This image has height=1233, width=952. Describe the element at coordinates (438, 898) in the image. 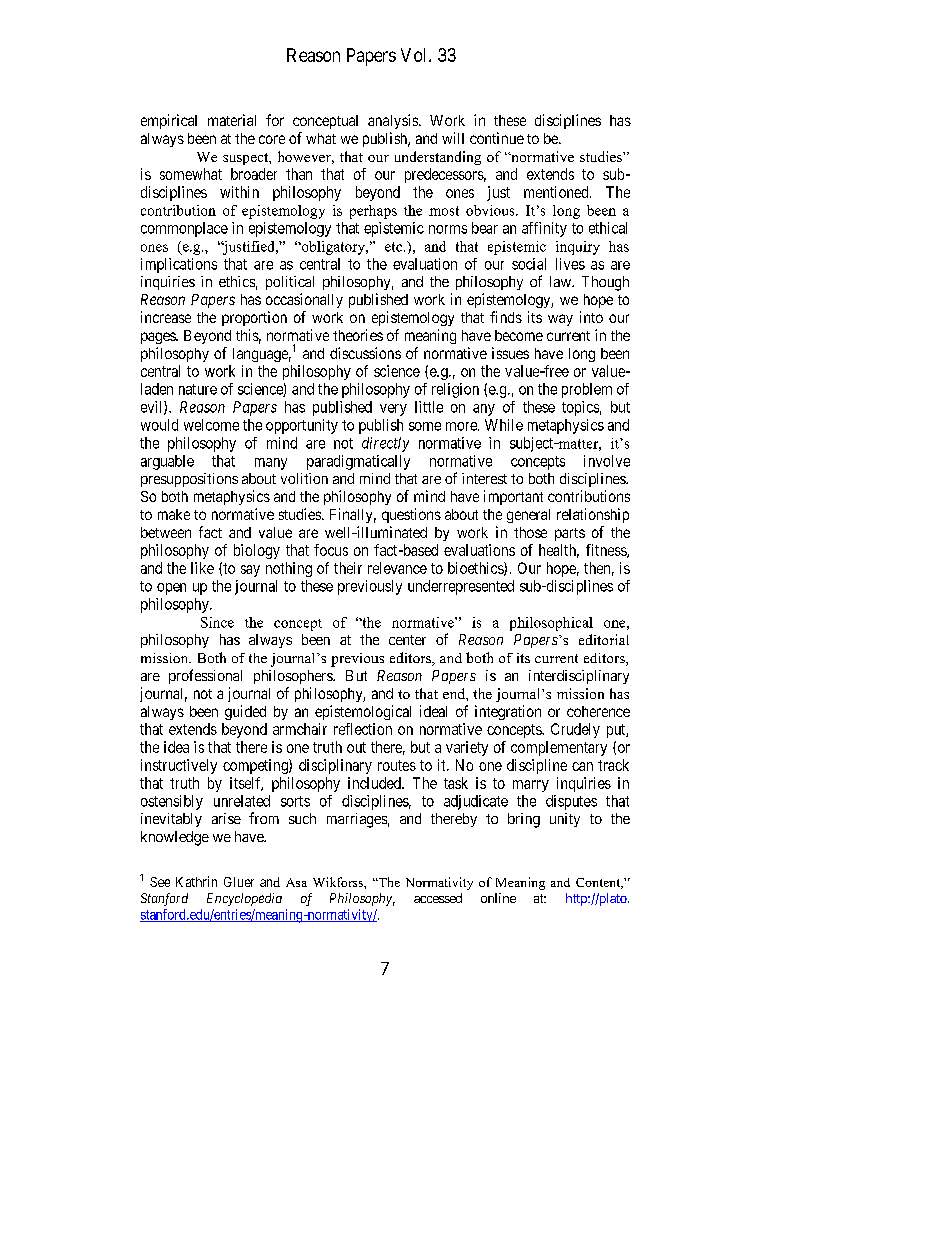

I see `accessed` at that location.
